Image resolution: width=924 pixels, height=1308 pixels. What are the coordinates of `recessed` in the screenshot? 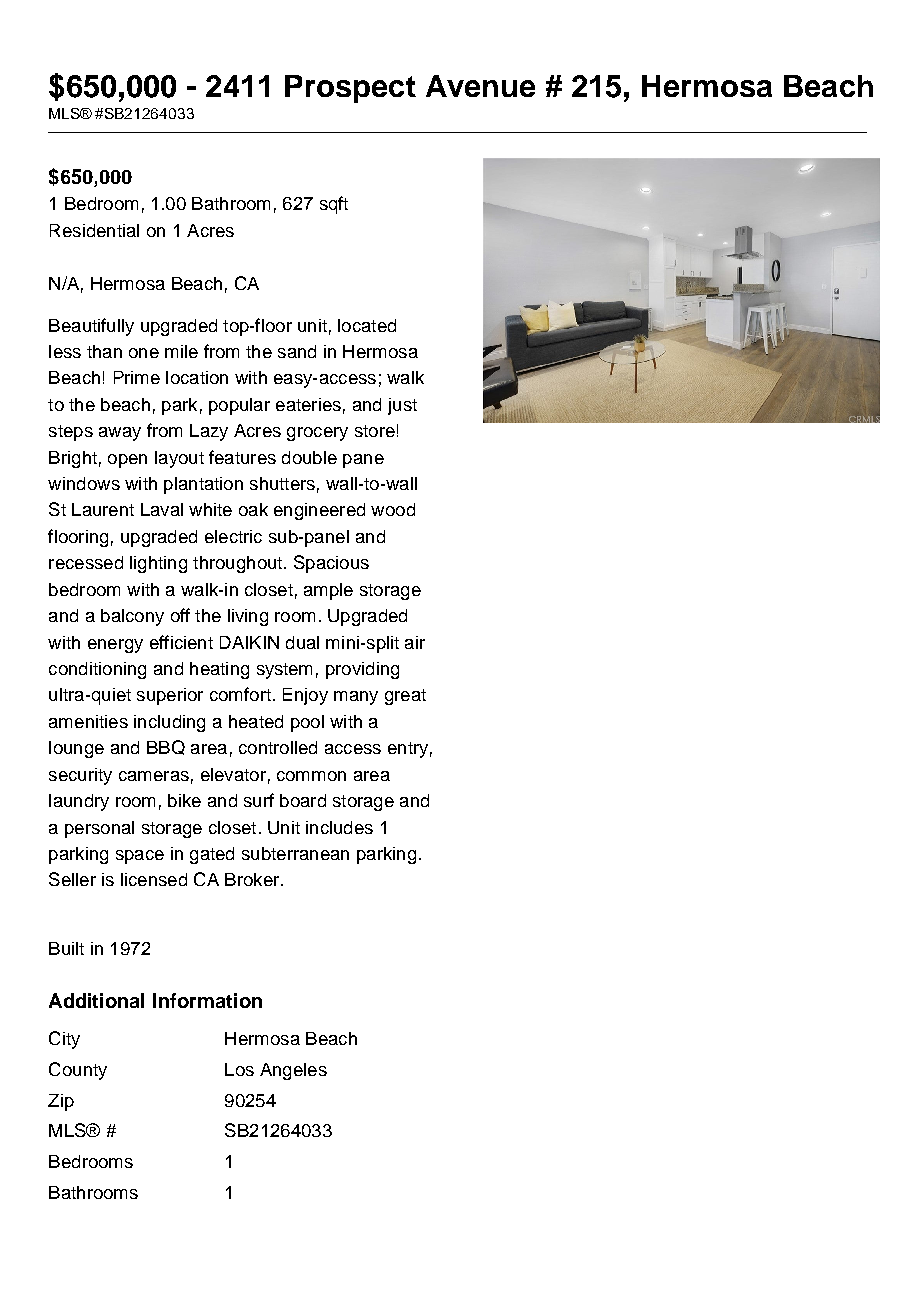 It's located at (86, 562).
